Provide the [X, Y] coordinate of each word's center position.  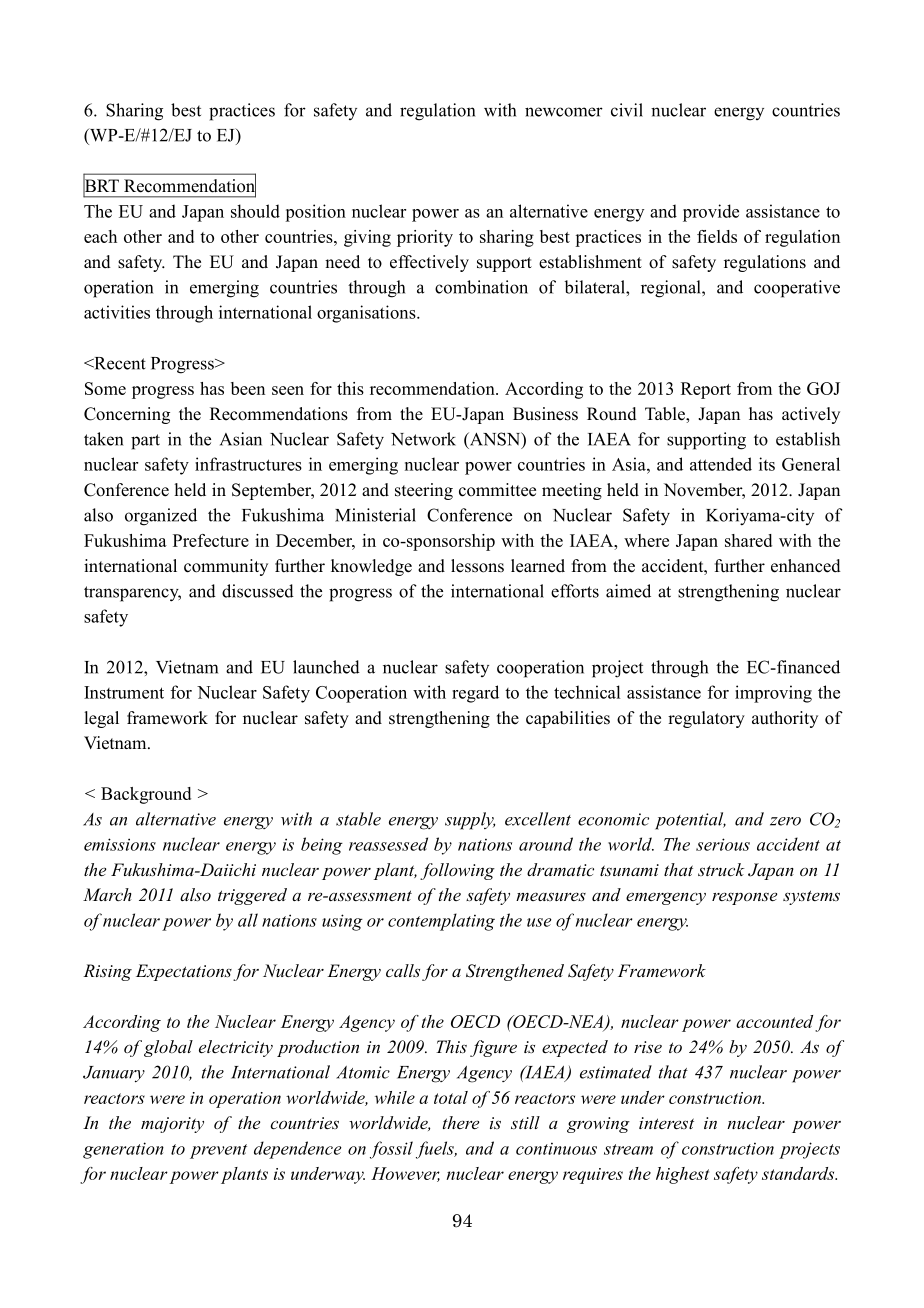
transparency [132, 594]
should [255, 211]
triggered [252, 896]
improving [773, 694]
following [457, 871]
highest [682, 1175]
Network [423, 439]
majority [172, 1125]
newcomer [564, 112]
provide [711, 213]
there [461, 1122]
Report [706, 390]
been [248, 388]
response [744, 898]
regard [475, 694]
